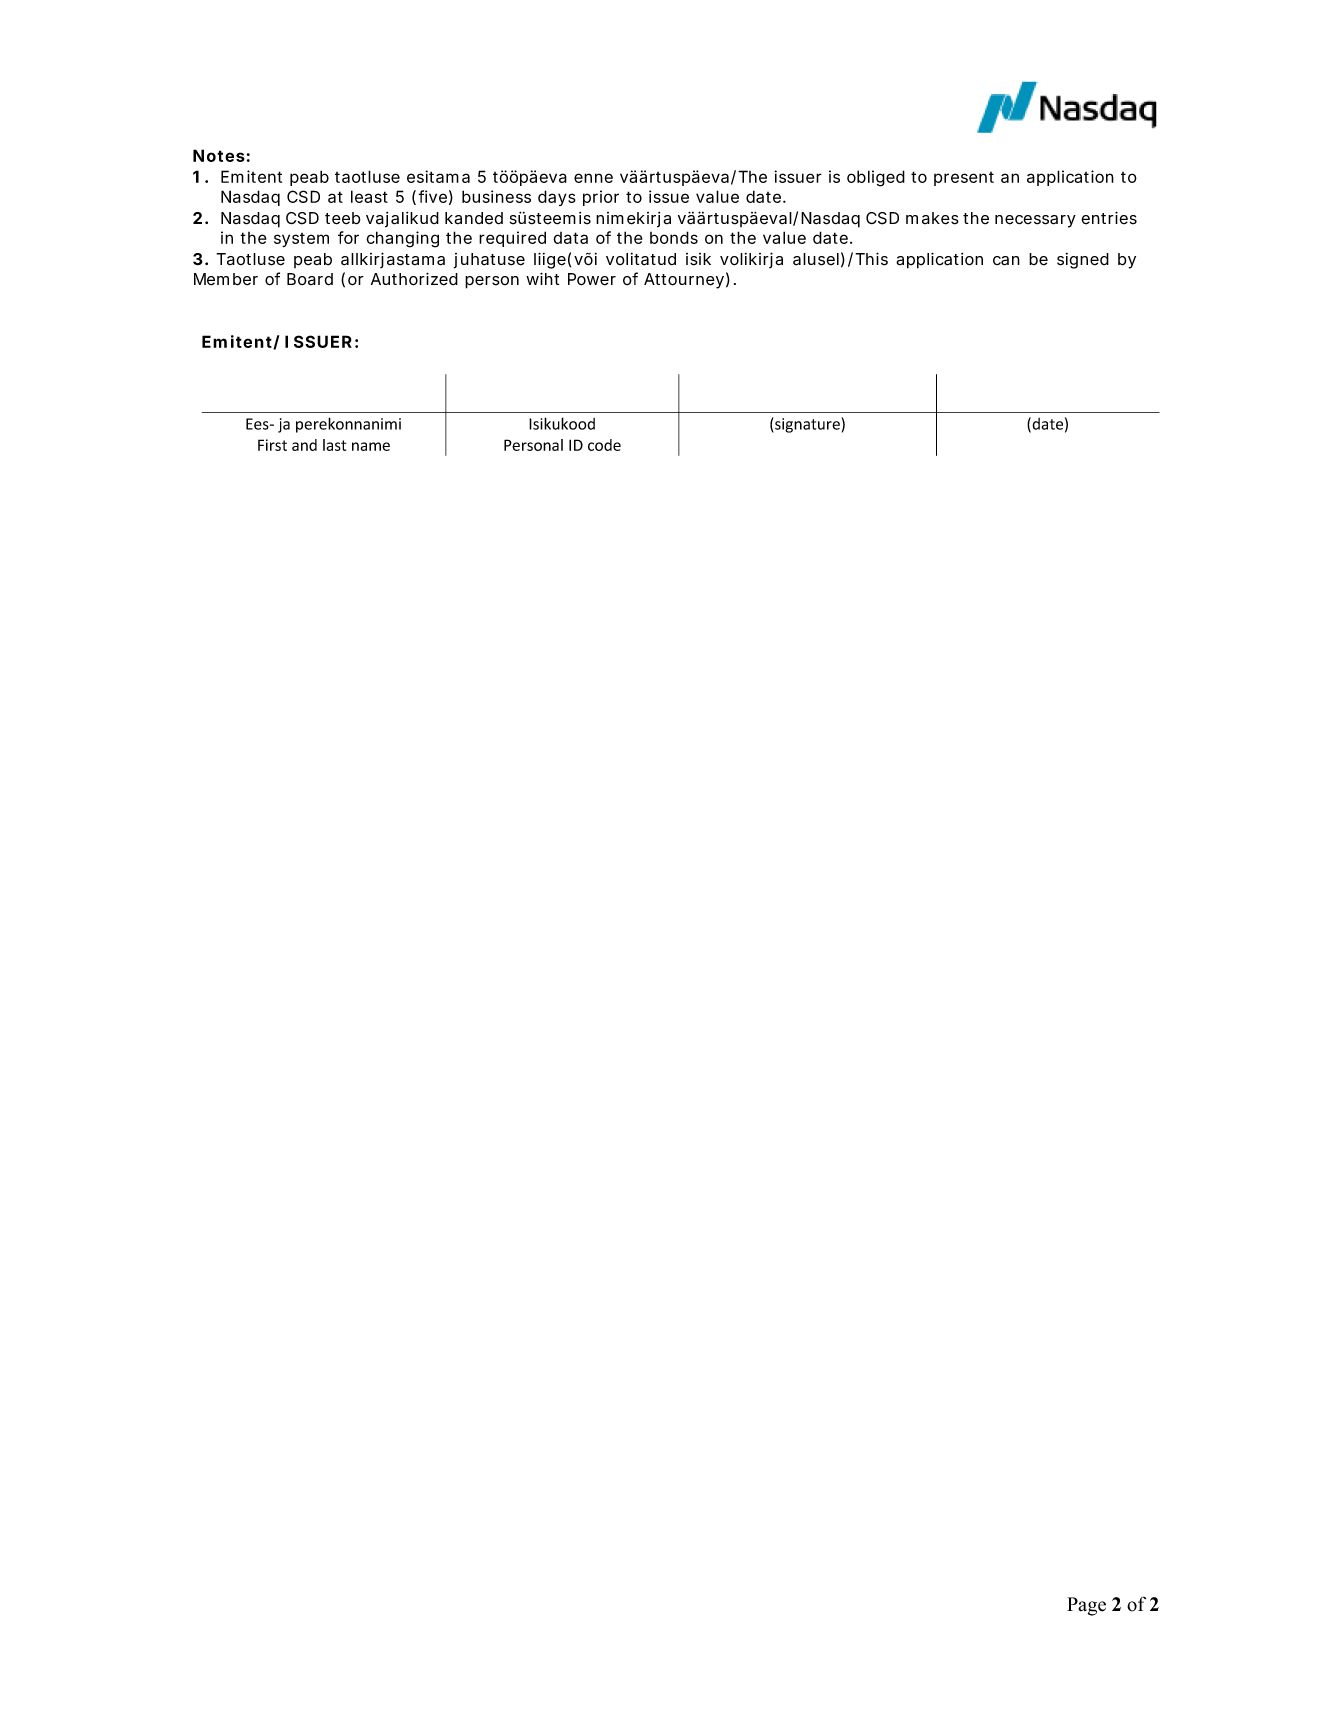  What do you see at coordinates (1006, 261) in the image?
I see `can` at bounding box center [1006, 261].
